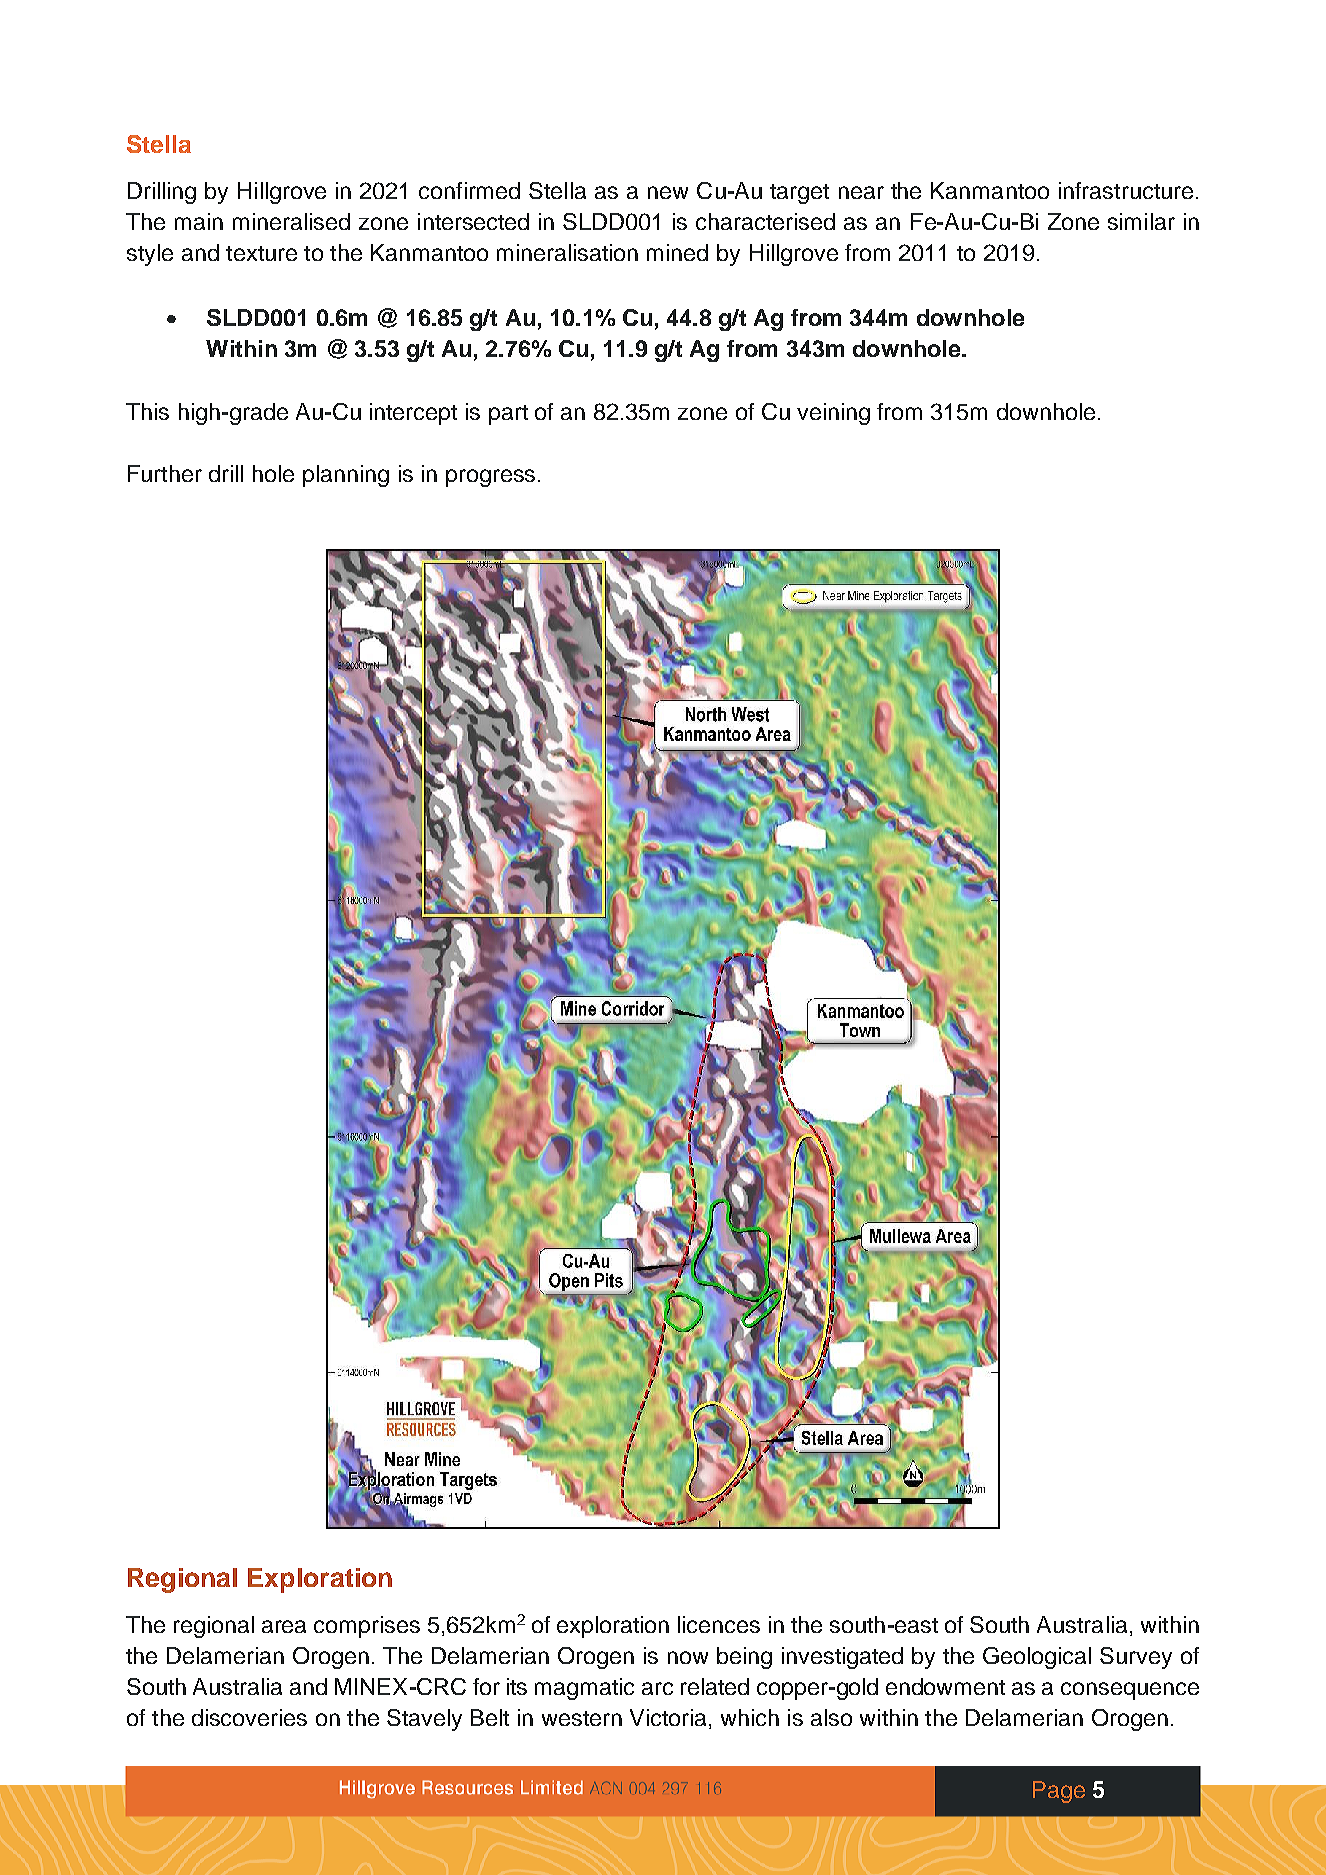 The height and width of the screenshot is (1875, 1326). I want to click on texture, so click(261, 253).
